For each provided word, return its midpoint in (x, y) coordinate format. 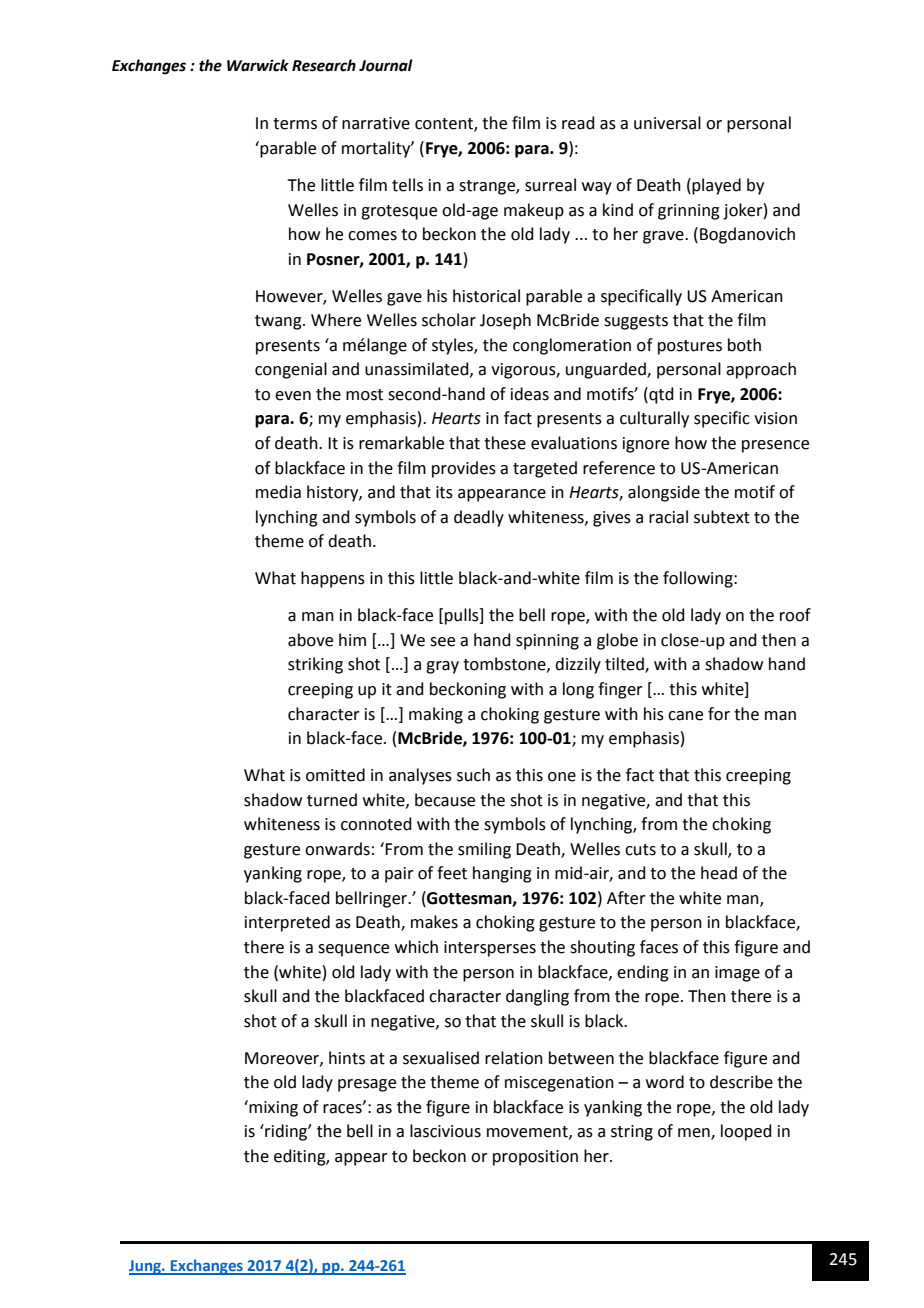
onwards (337, 849)
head (719, 873)
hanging (502, 874)
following (699, 579)
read (578, 123)
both (744, 345)
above (310, 640)
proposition (535, 1158)
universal (667, 123)
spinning (547, 642)
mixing (272, 1108)
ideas (530, 394)
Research (324, 65)
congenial (291, 370)
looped (746, 1132)
